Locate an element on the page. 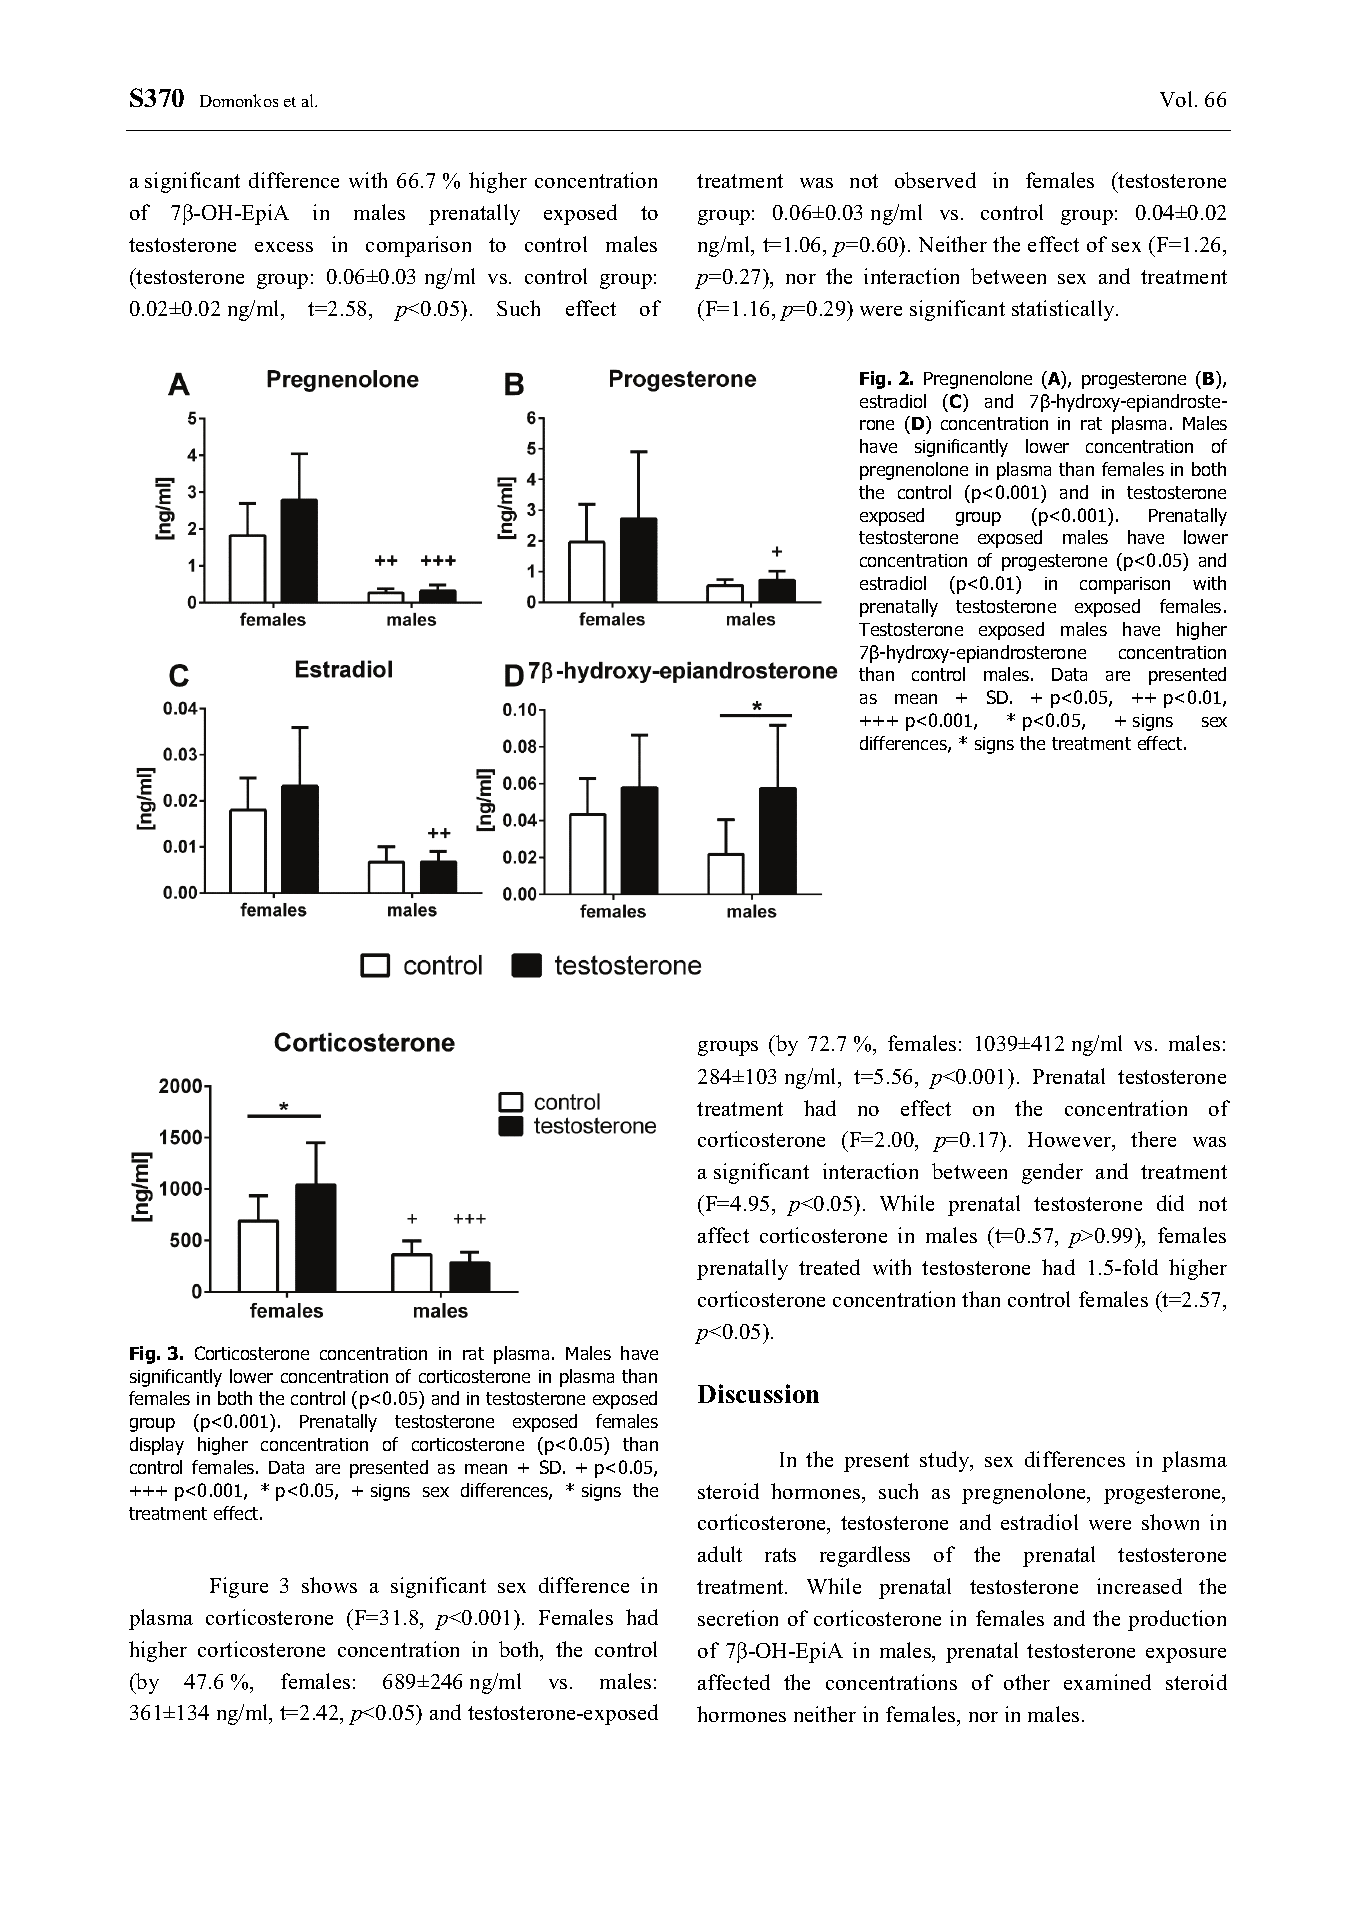 The height and width of the document is (1920, 1357). Vol is located at coordinates (1176, 99).
